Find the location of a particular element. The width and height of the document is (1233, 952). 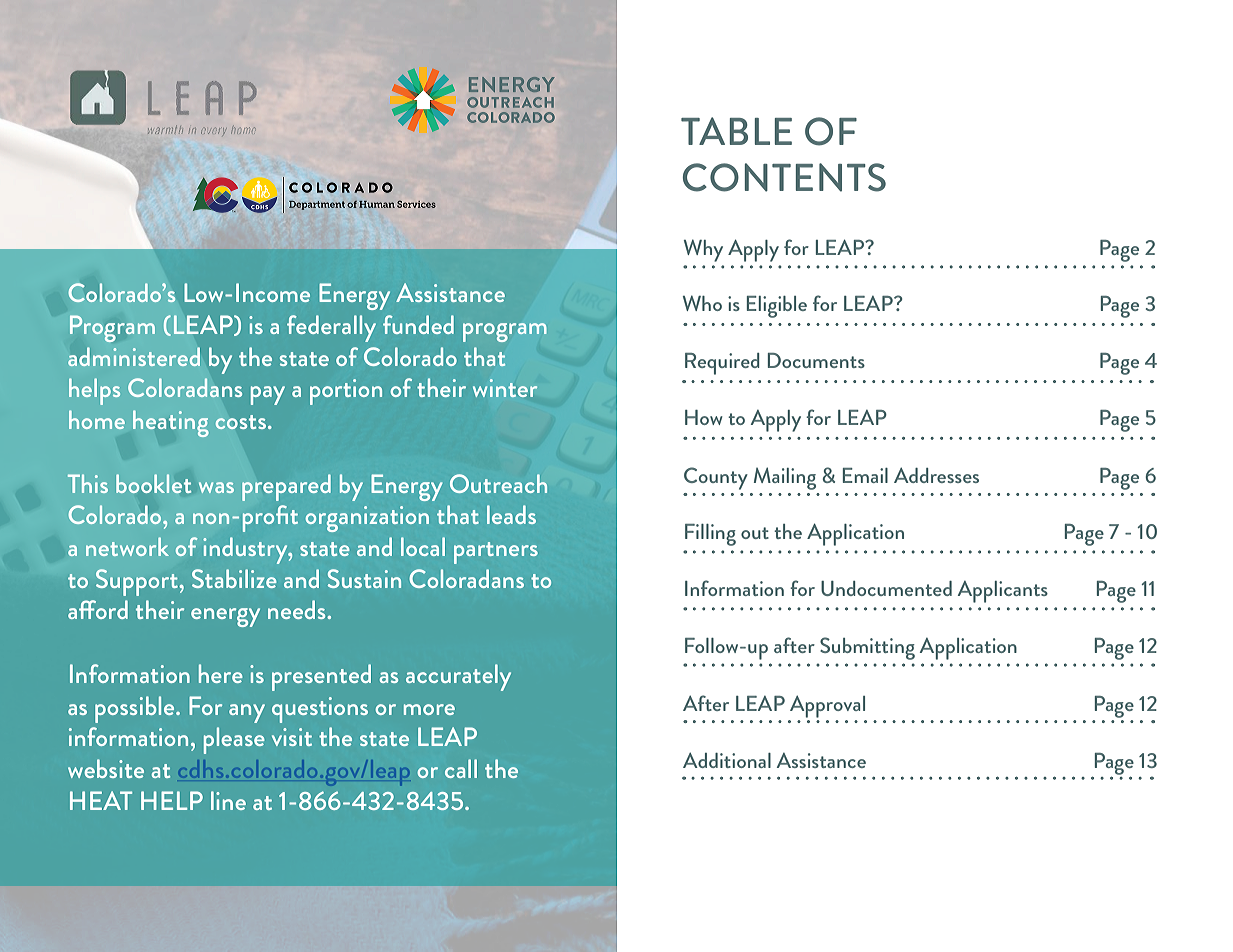

Outreach is located at coordinates (498, 483).
